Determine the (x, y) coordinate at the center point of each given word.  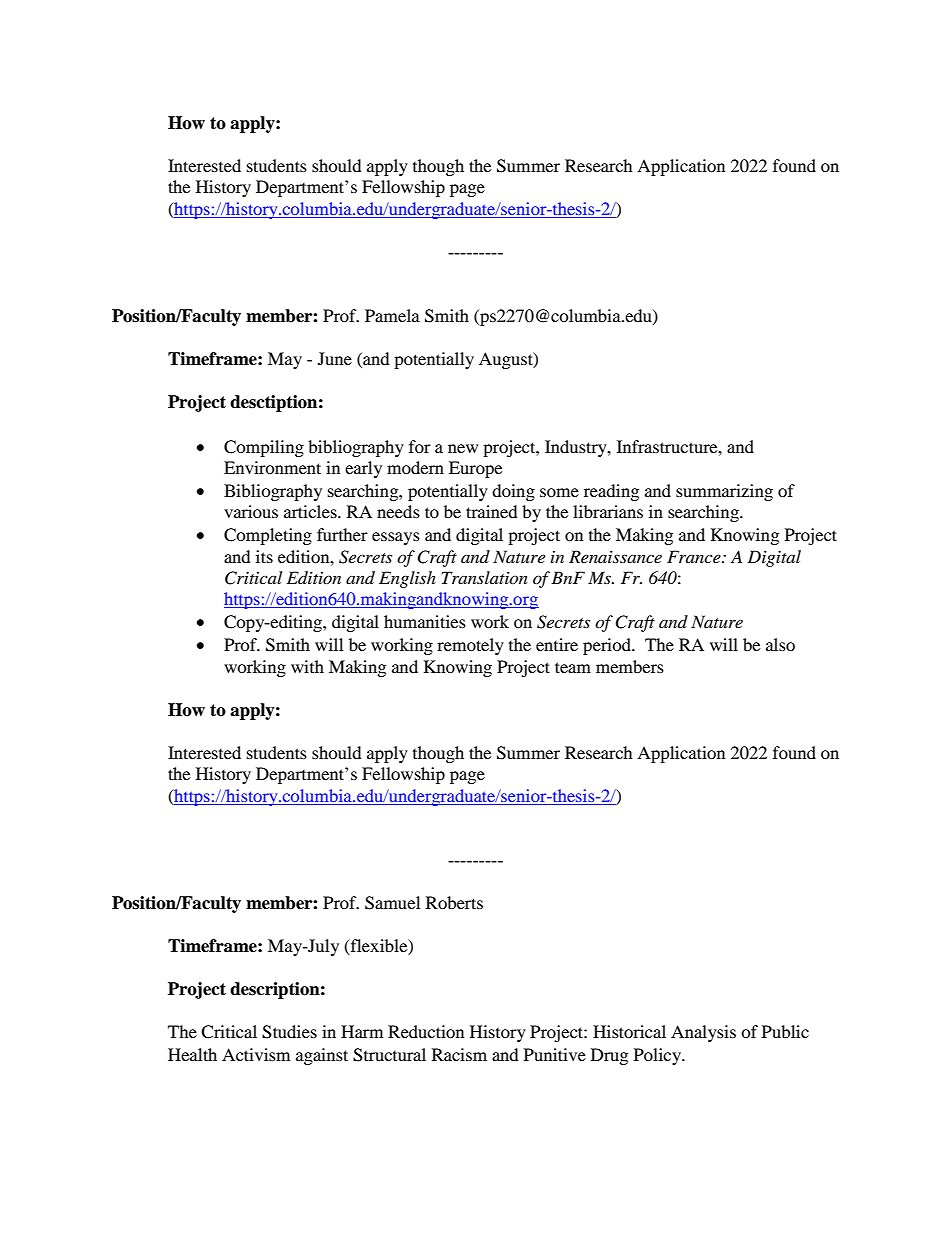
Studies (289, 1032)
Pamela (392, 315)
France (695, 556)
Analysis (703, 1033)
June (335, 358)
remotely (470, 646)
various (251, 511)
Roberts (454, 902)
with (307, 666)
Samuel (392, 903)
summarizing (724, 492)
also (780, 644)
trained (492, 511)
